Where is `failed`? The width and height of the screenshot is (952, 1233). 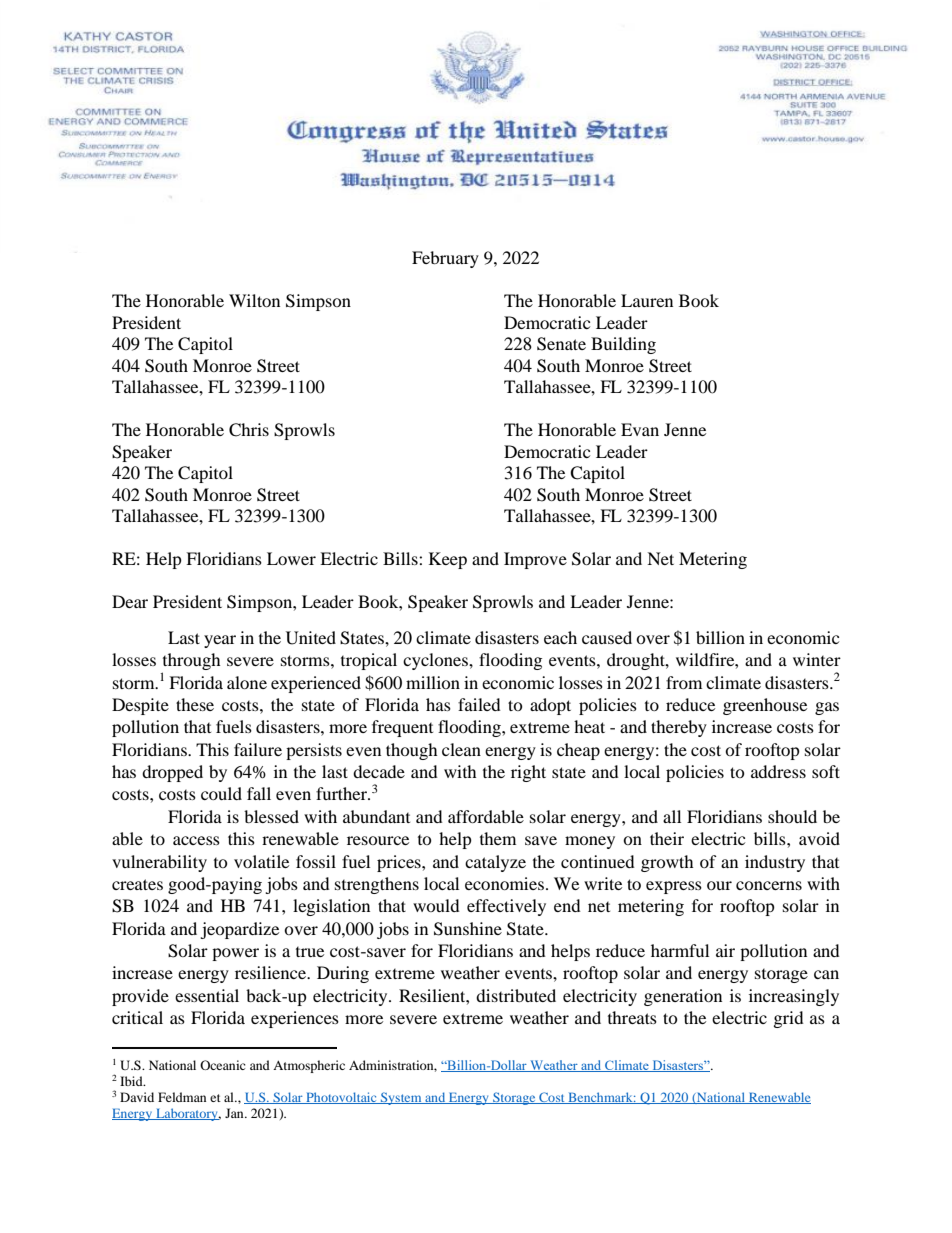
failed is located at coordinates (479, 704).
